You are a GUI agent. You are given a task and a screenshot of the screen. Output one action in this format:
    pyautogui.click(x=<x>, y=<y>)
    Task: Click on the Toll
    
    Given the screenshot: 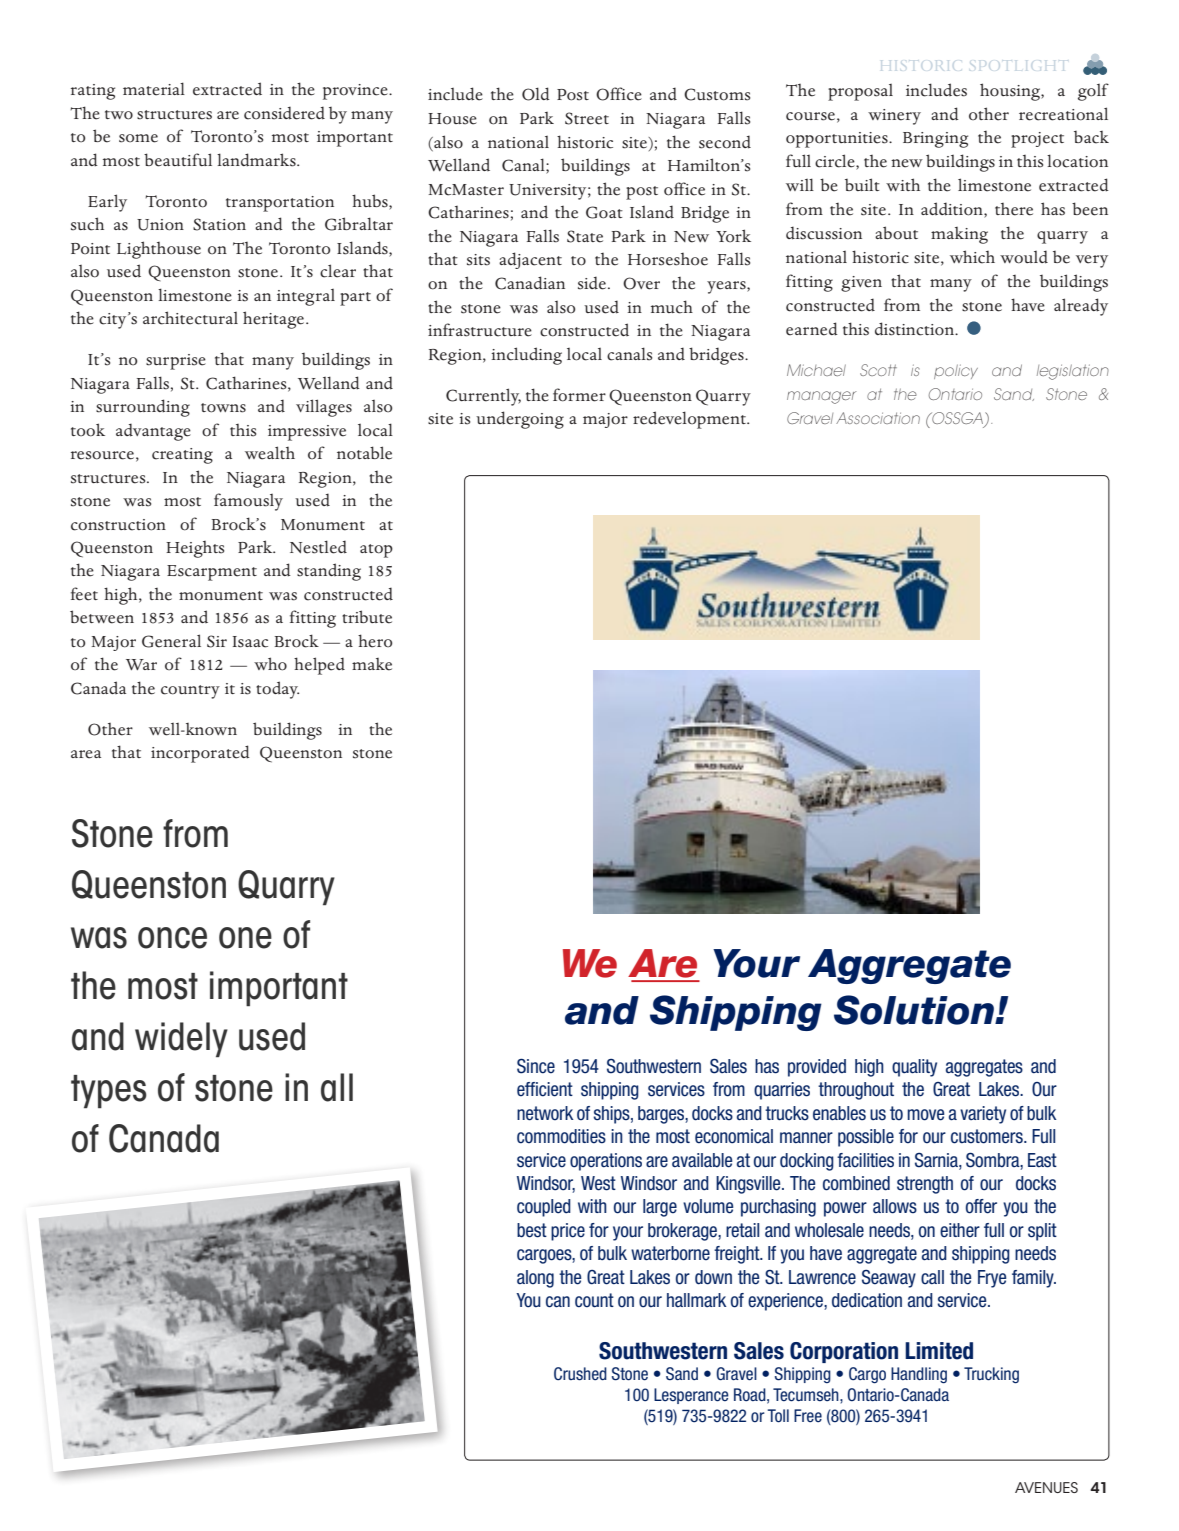 What is the action you would take?
    pyautogui.click(x=778, y=1416)
